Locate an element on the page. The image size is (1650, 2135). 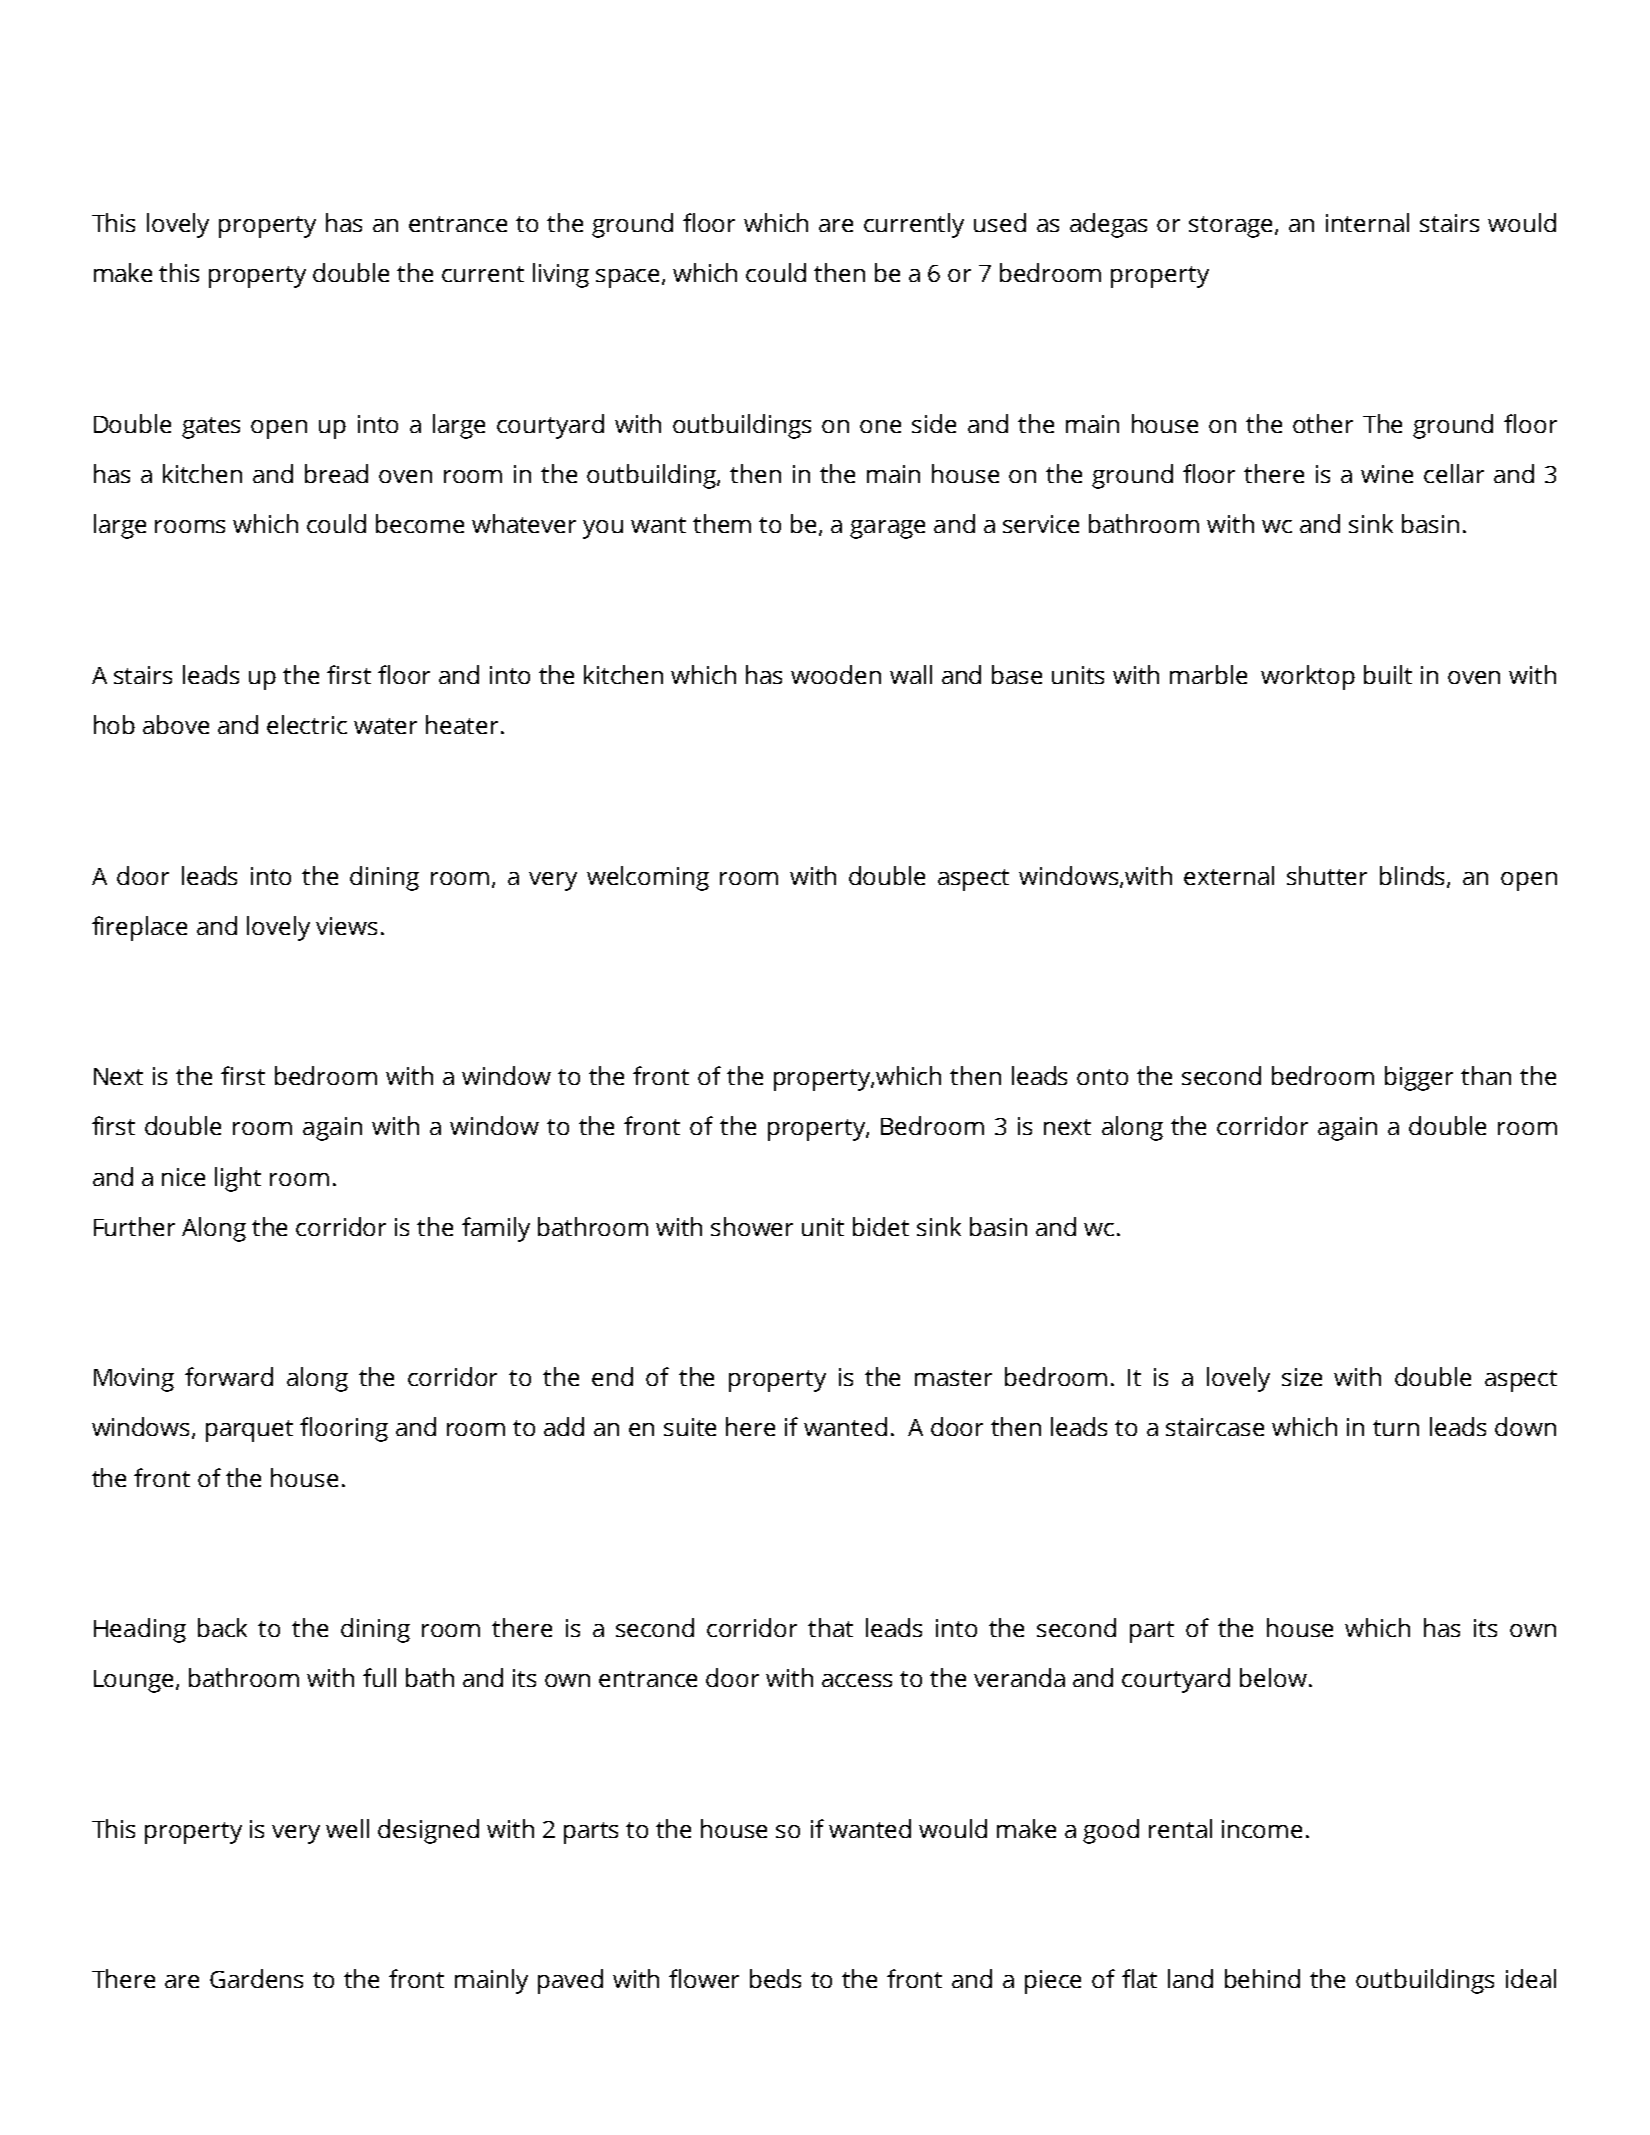
space is located at coordinates (629, 278).
